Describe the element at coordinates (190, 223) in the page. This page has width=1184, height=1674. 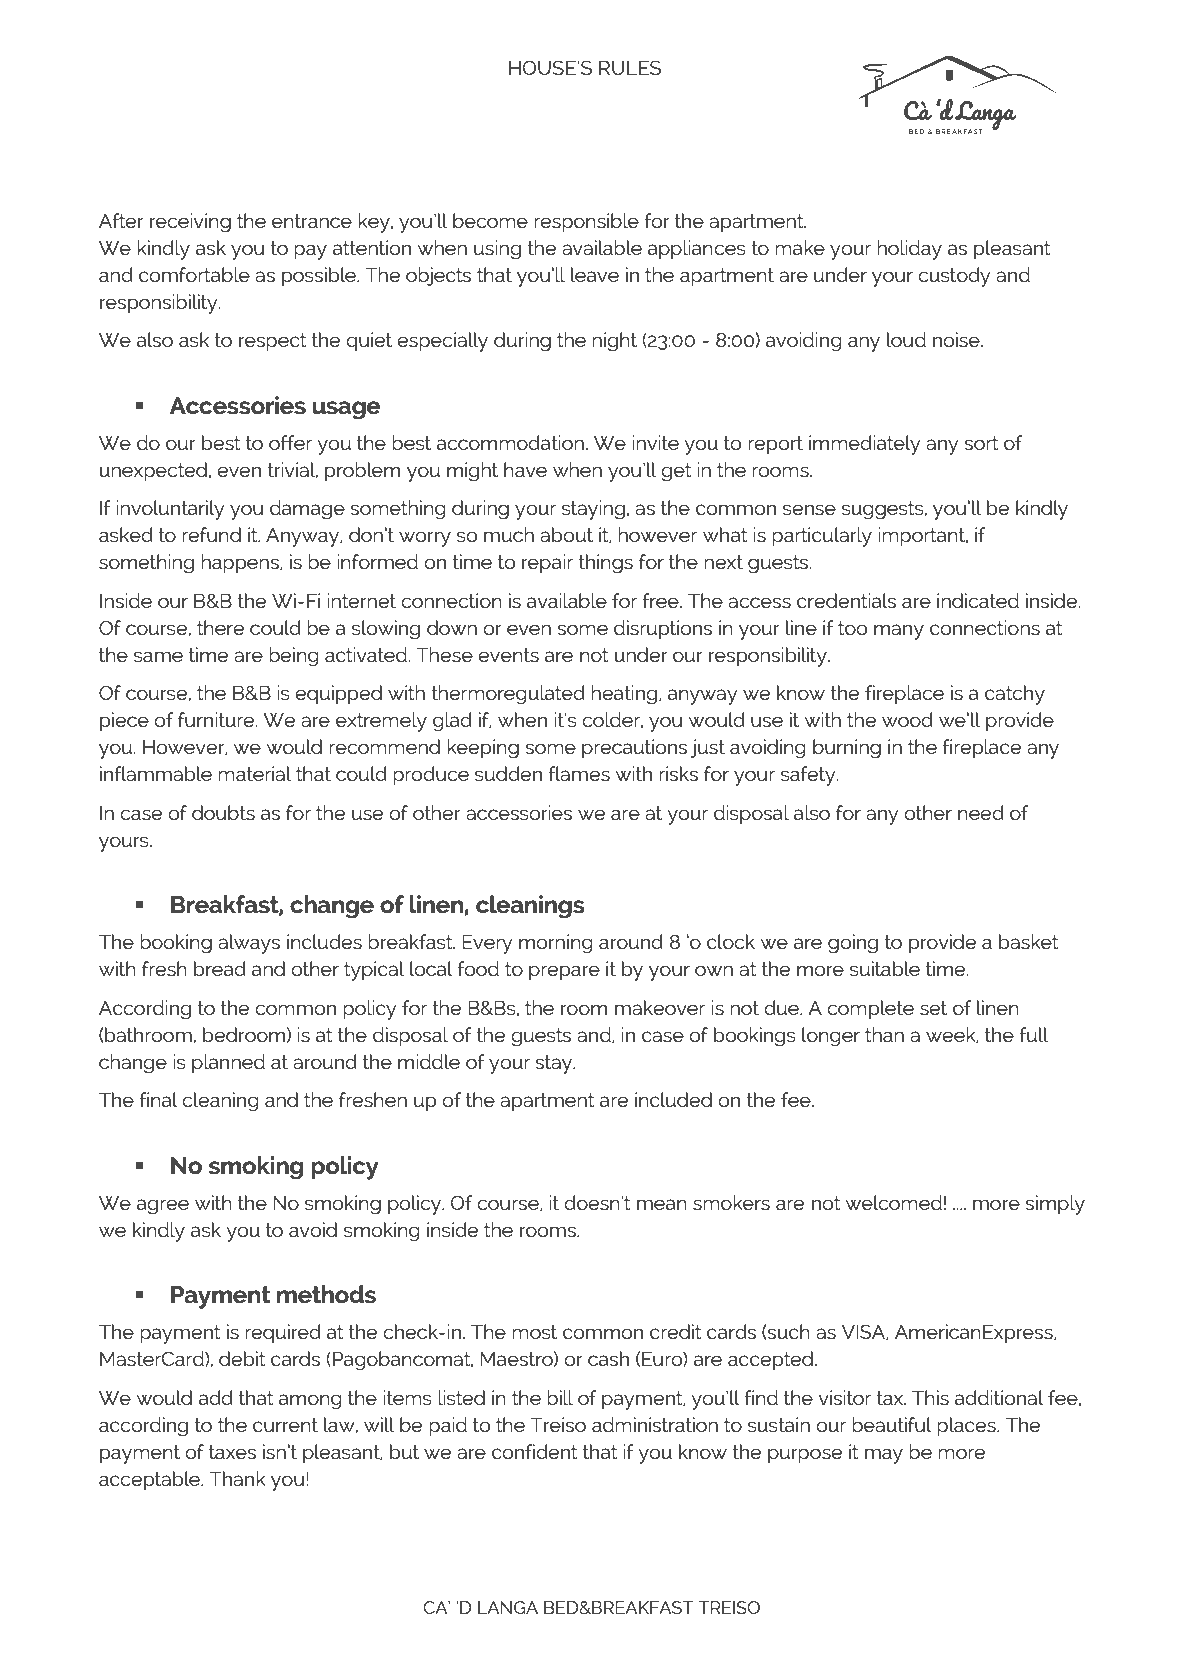
I see `receiving` at that location.
